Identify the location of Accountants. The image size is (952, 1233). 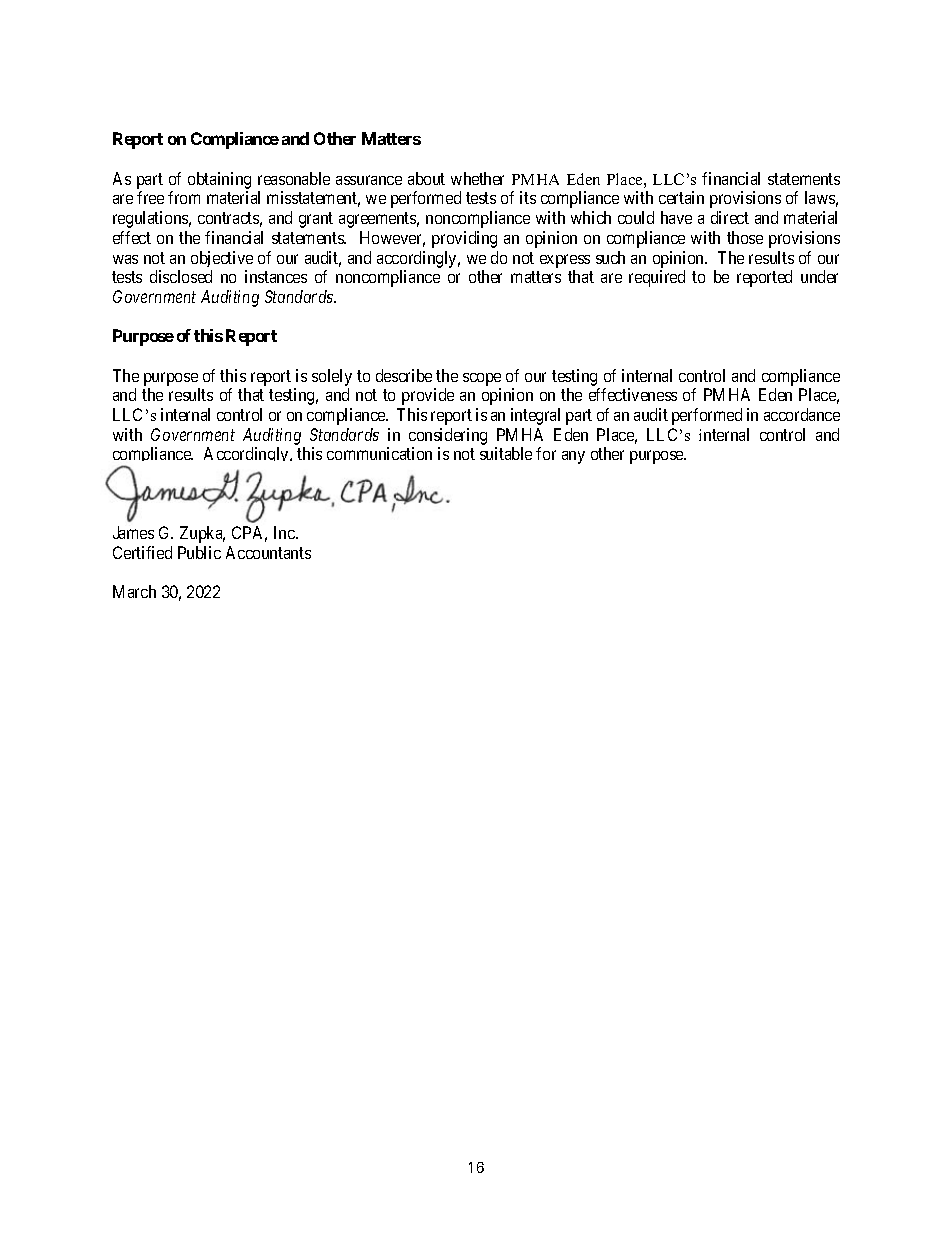
(268, 552).
